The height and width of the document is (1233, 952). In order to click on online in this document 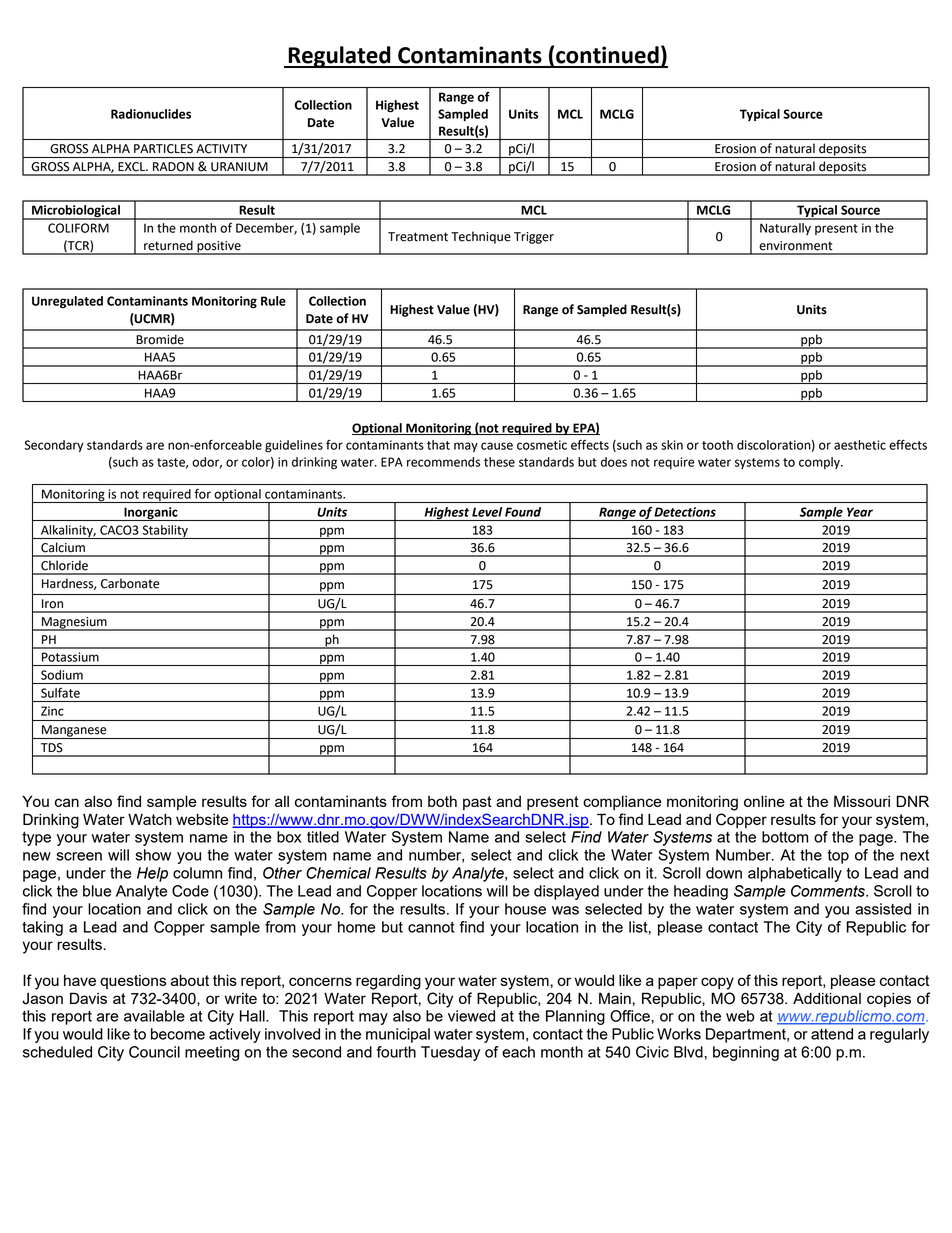, I will do `click(764, 801)`.
